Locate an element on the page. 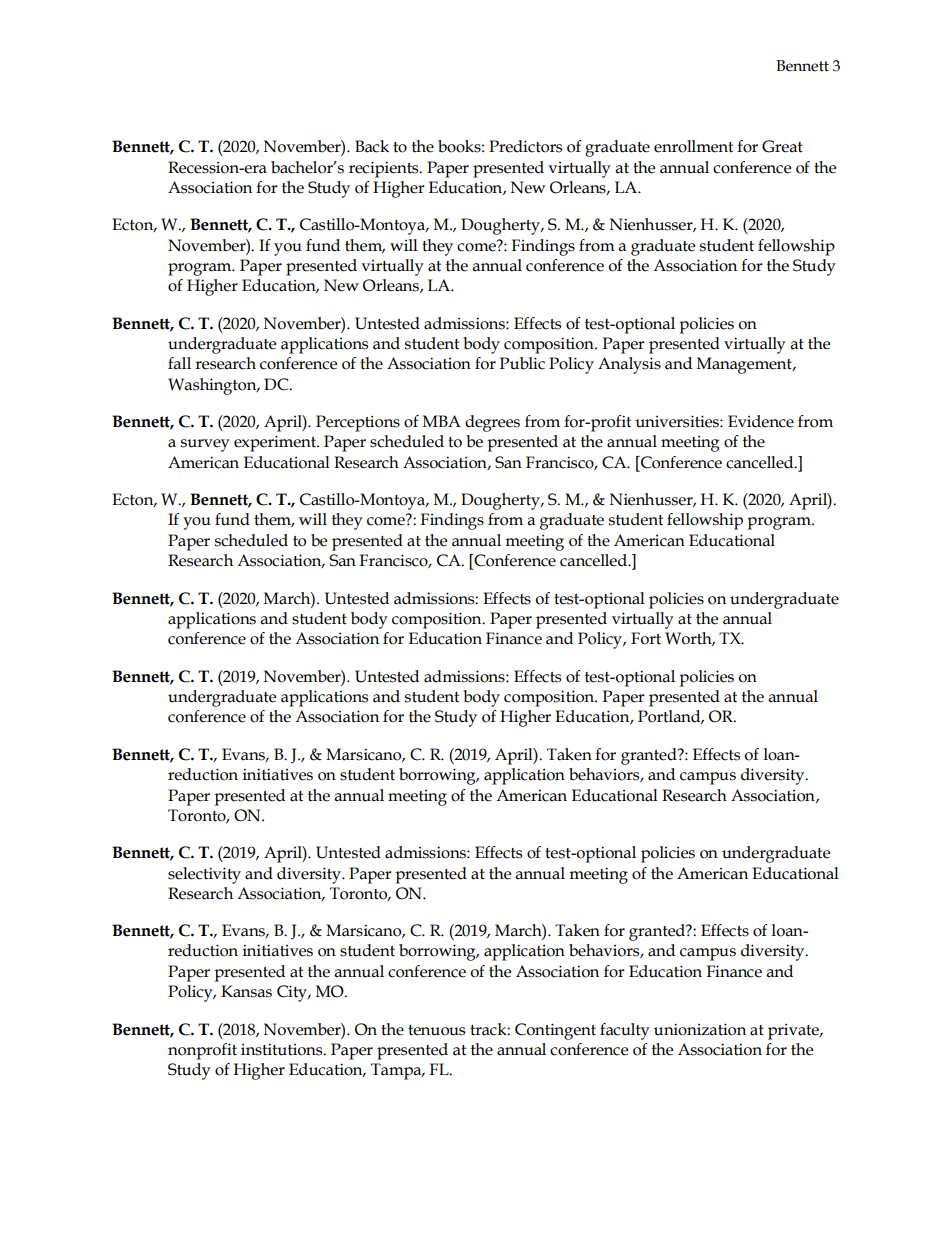 This image has width=952, height=1233. Predictors is located at coordinates (525, 146).
